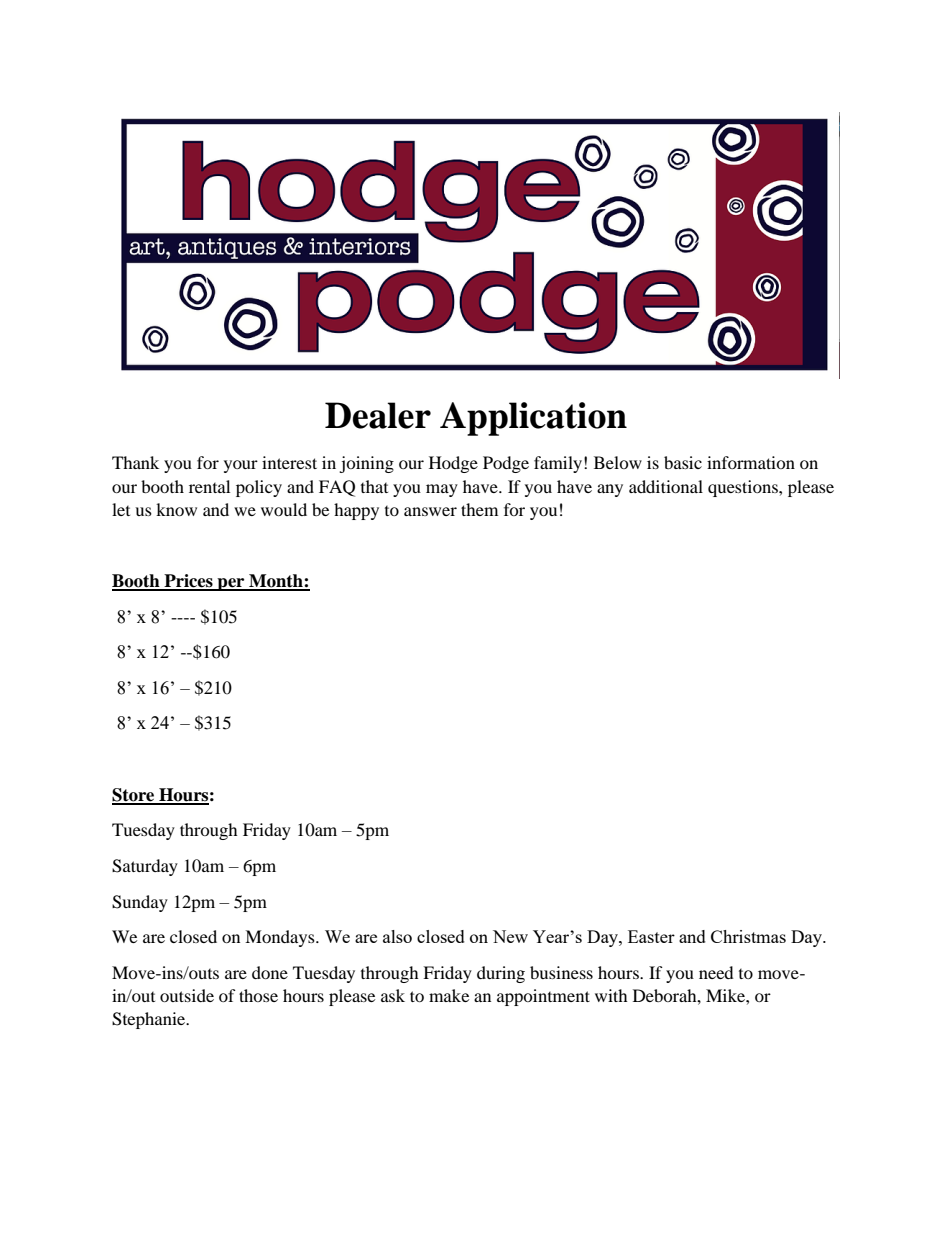 This page has height=1233, width=952. Describe the element at coordinates (188, 582) in the page. I see `Prices` at that location.
